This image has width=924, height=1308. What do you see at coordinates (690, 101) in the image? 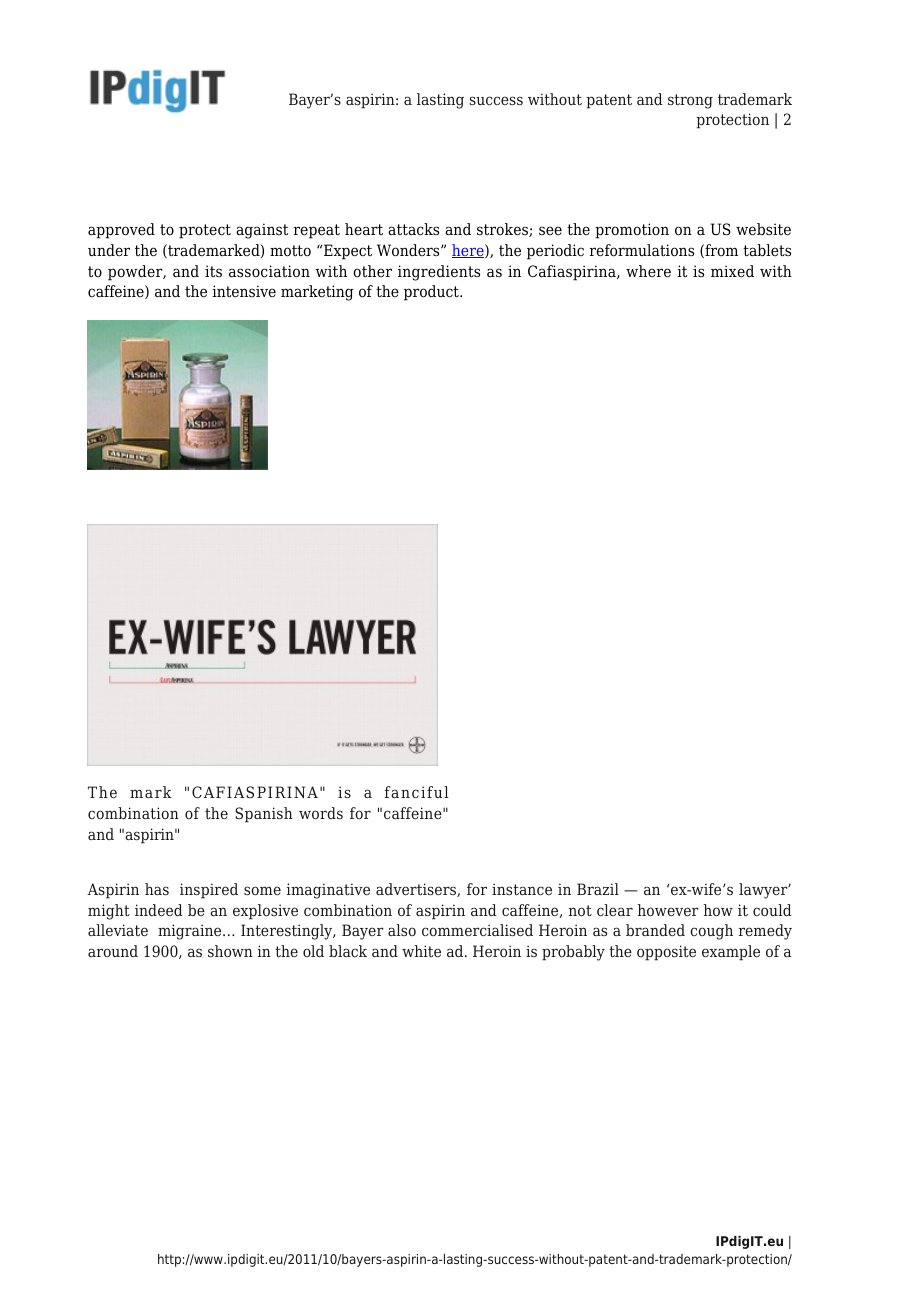
I see `strong` at bounding box center [690, 101].
